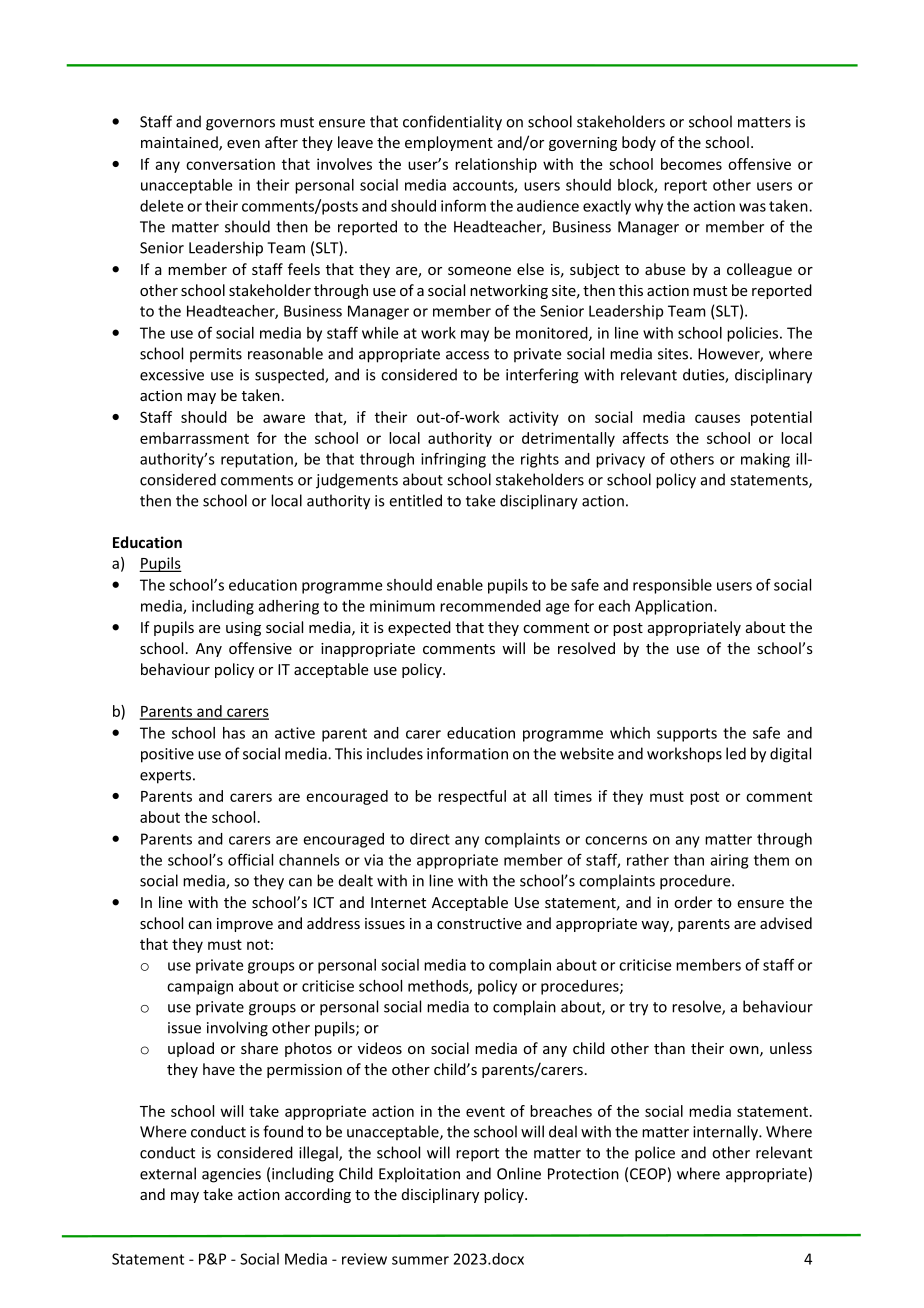  Describe the element at coordinates (234, 733) in the image. I see `has` at that location.
